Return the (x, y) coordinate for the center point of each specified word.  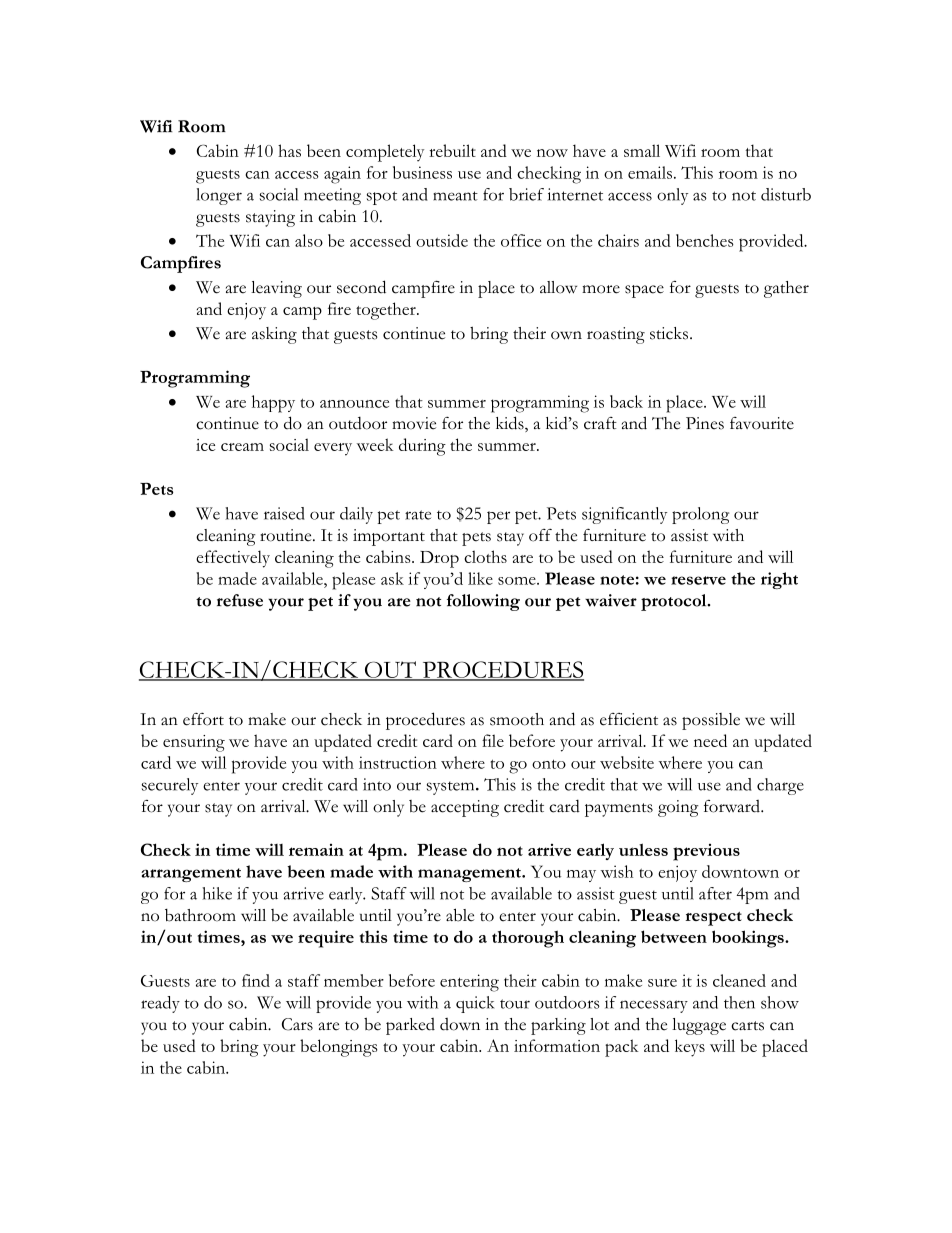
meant (455, 196)
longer (219, 196)
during (422, 447)
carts (747, 1026)
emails (650, 172)
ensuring (194, 743)
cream (242, 447)
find (256, 980)
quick (475, 1004)
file (493, 740)
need (710, 740)
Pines (705, 423)
